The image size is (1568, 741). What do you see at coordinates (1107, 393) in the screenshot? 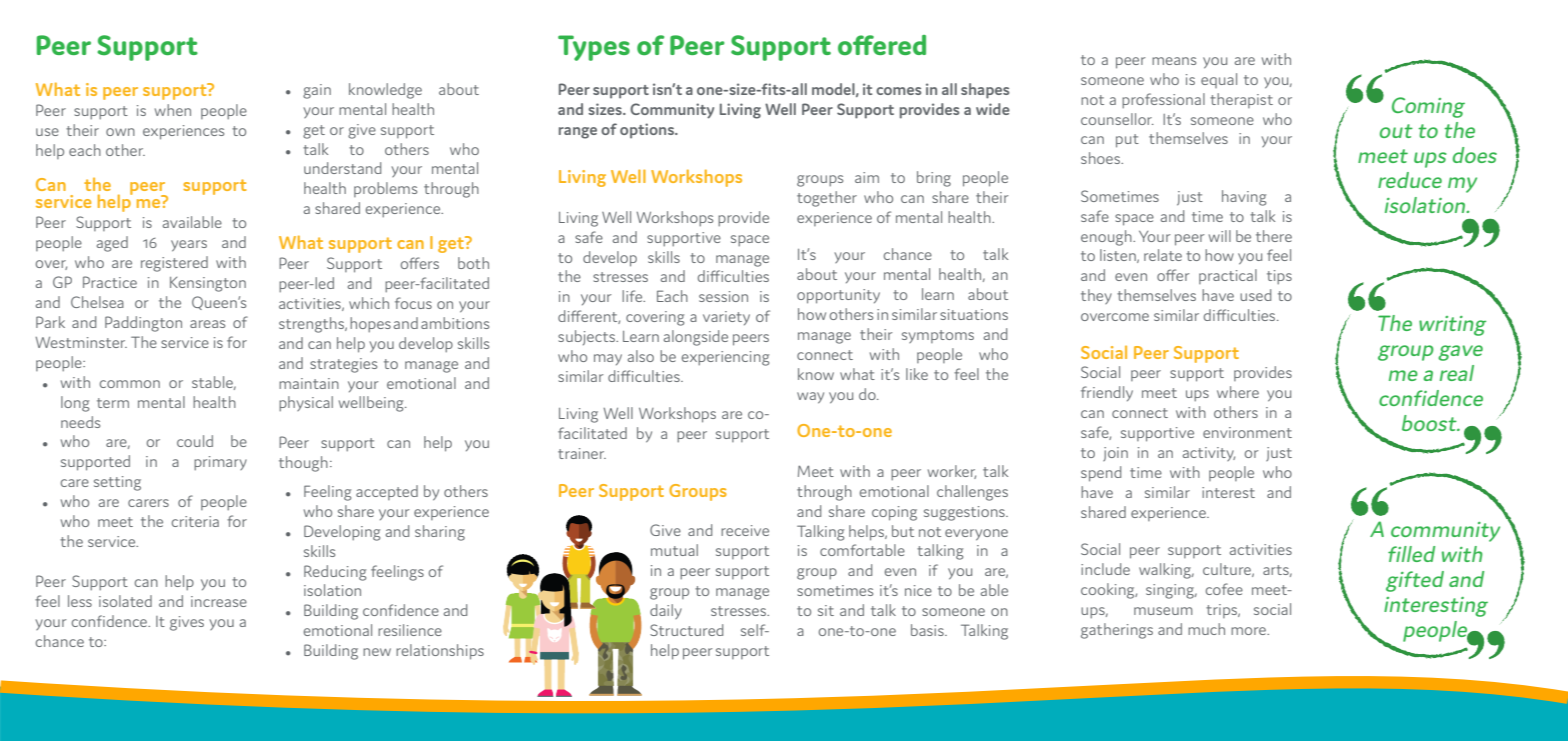
I see `friendly` at bounding box center [1107, 393].
